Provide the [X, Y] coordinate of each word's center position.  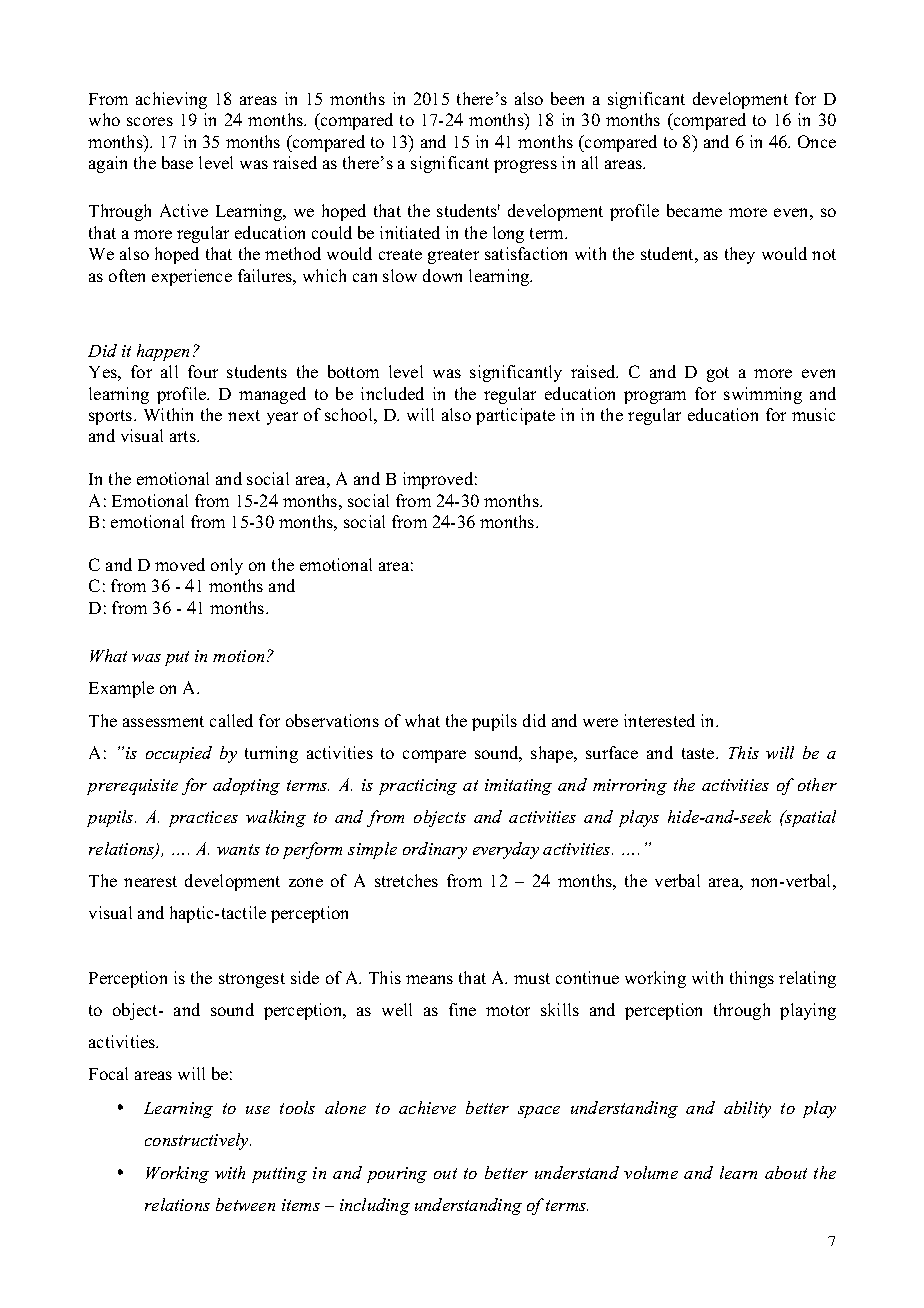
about [786, 1172]
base [177, 162]
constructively [198, 1141]
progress [525, 166]
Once [817, 141]
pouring [397, 1175]
